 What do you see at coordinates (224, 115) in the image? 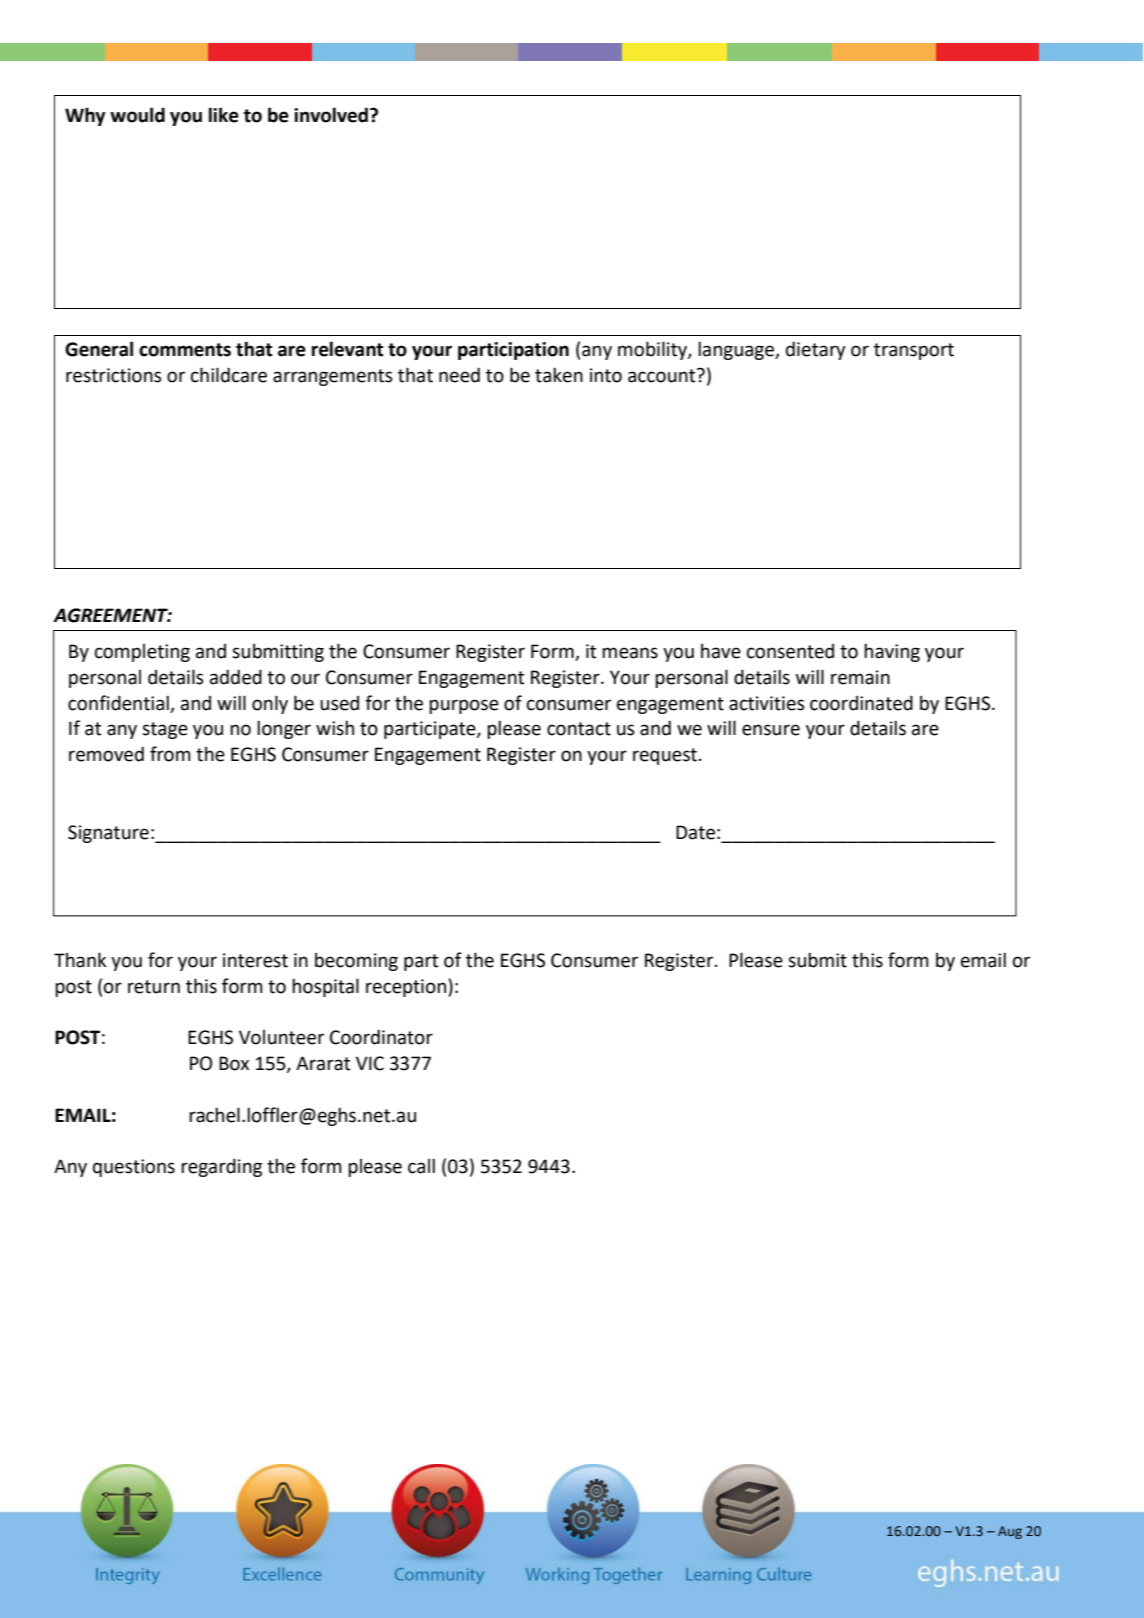
I see `like` at bounding box center [224, 115].
